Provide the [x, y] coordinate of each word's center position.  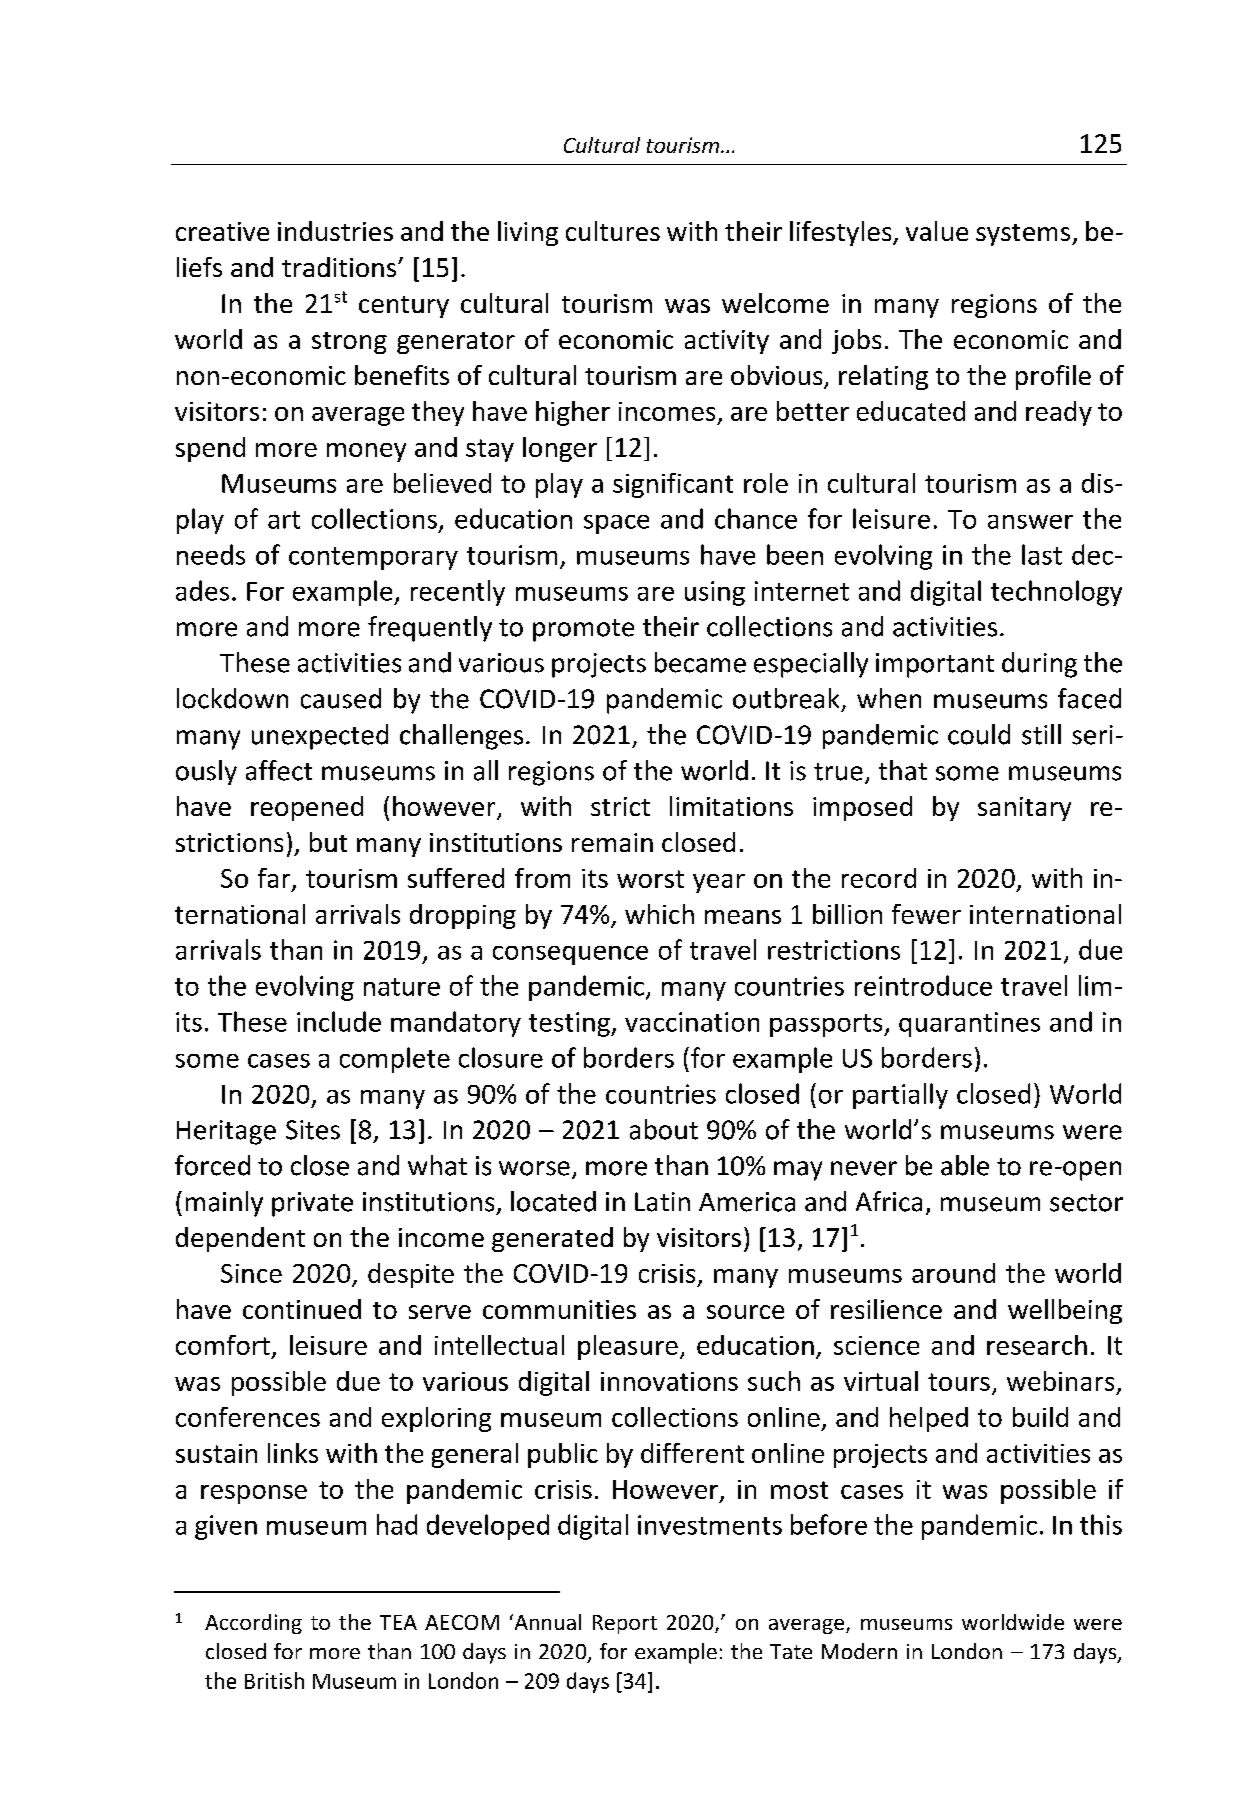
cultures [613, 231]
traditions [340, 267]
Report [625, 1624]
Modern [859, 1651]
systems [1024, 235]
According [253, 1624]
